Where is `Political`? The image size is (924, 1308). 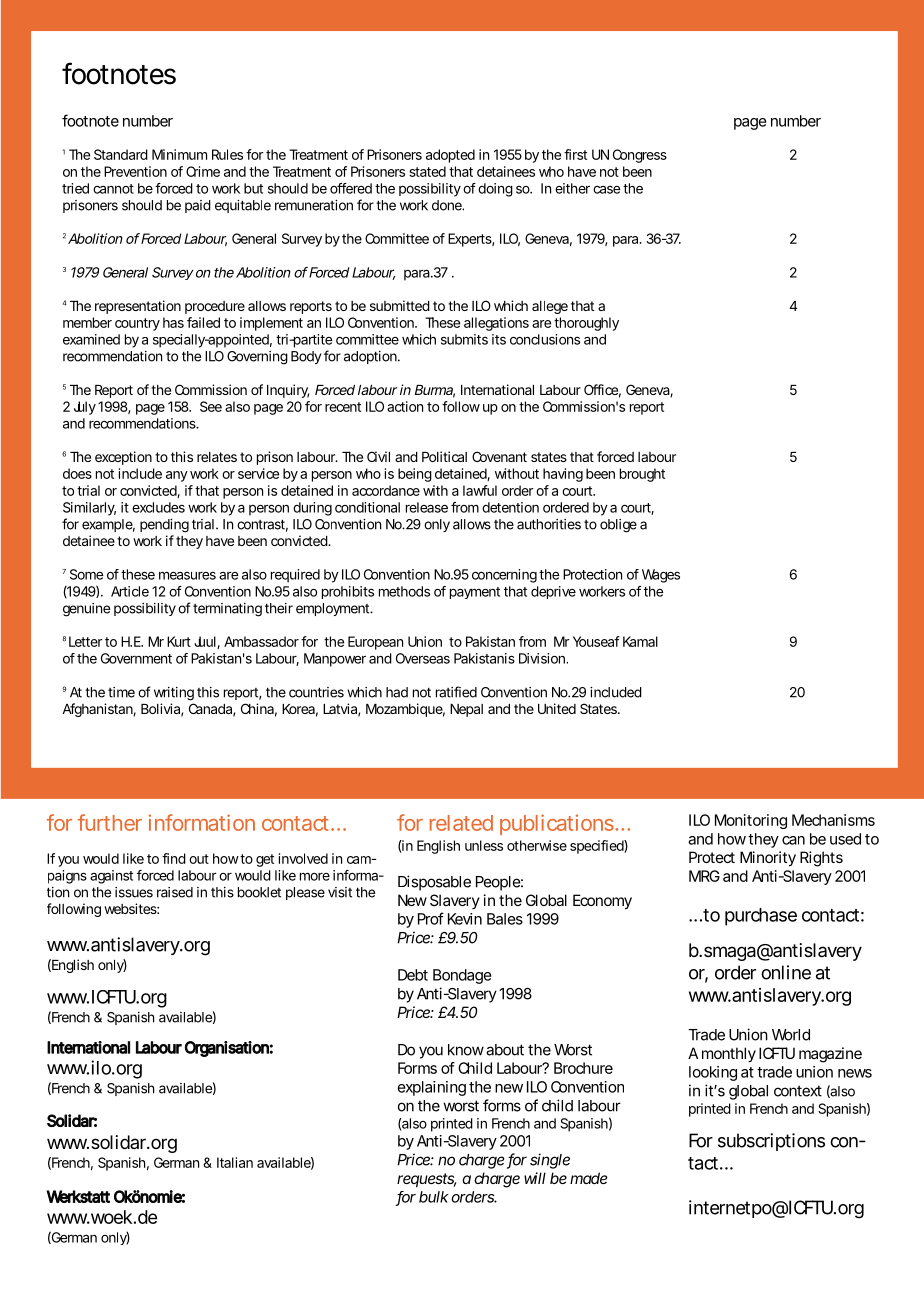 Political is located at coordinates (444, 456).
